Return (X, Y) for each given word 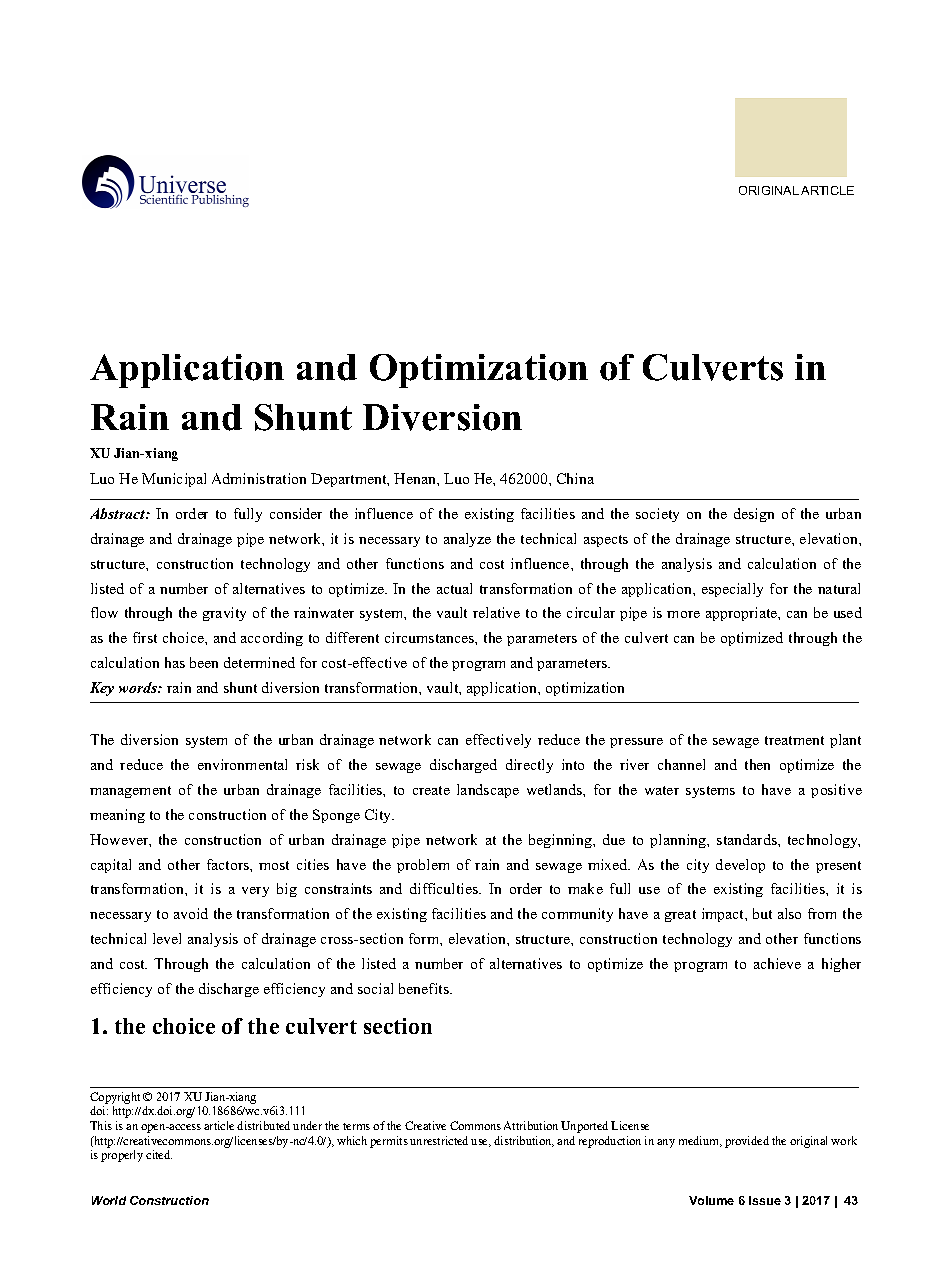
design (754, 515)
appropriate (743, 614)
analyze (467, 540)
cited (159, 1154)
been (204, 662)
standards (748, 839)
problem (423, 866)
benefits (425, 988)
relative (496, 612)
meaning (117, 816)
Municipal (174, 480)
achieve (777, 963)
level (167, 938)
